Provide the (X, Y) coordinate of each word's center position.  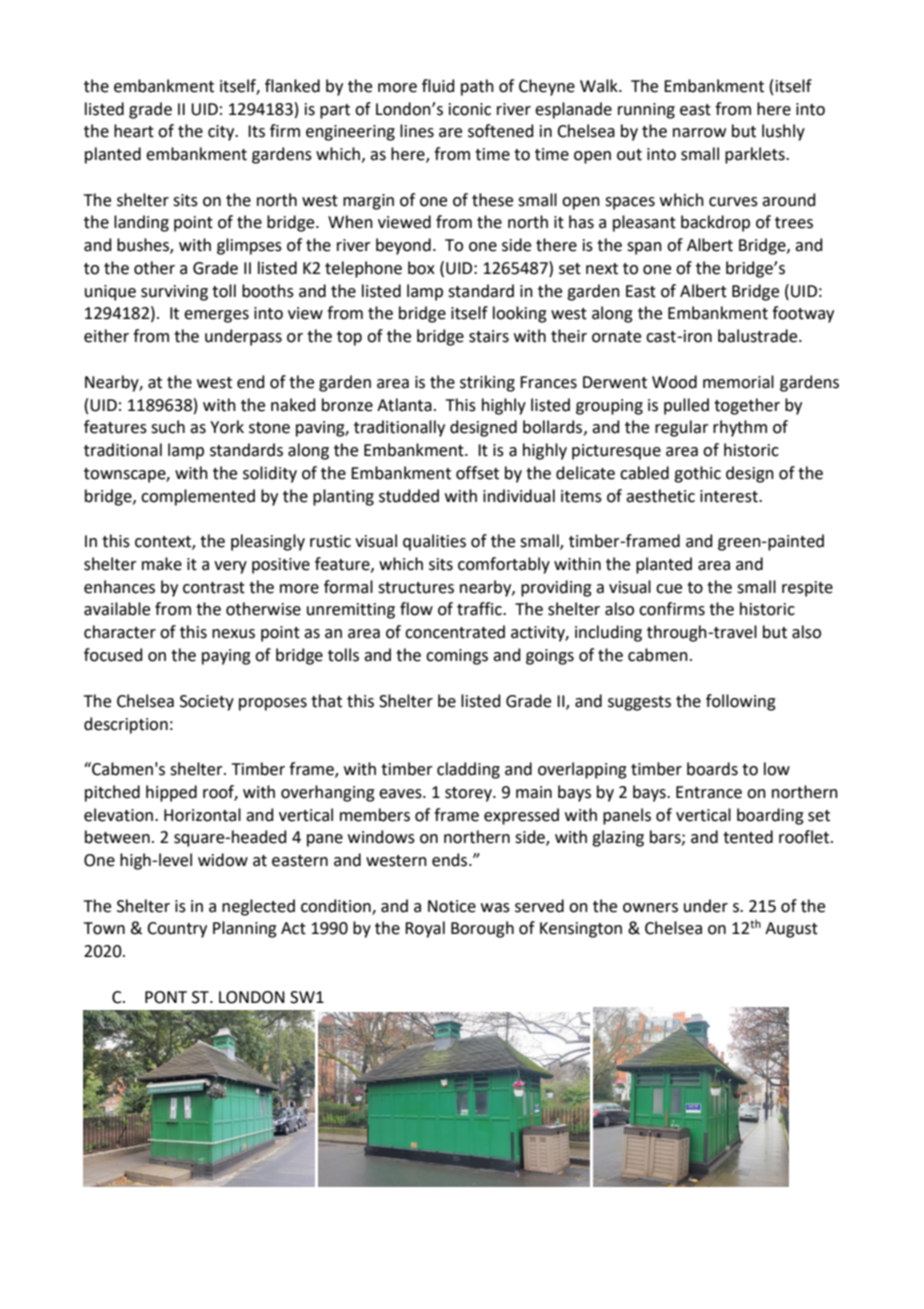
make (162, 564)
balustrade (759, 336)
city (222, 133)
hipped (171, 793)
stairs (489, 336)
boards (712, 769)
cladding (468, 770)
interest (730, 496)
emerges (216, 316)
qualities (434, 542)
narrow (699, 133)
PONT (166, 997)
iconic (470, 109)
